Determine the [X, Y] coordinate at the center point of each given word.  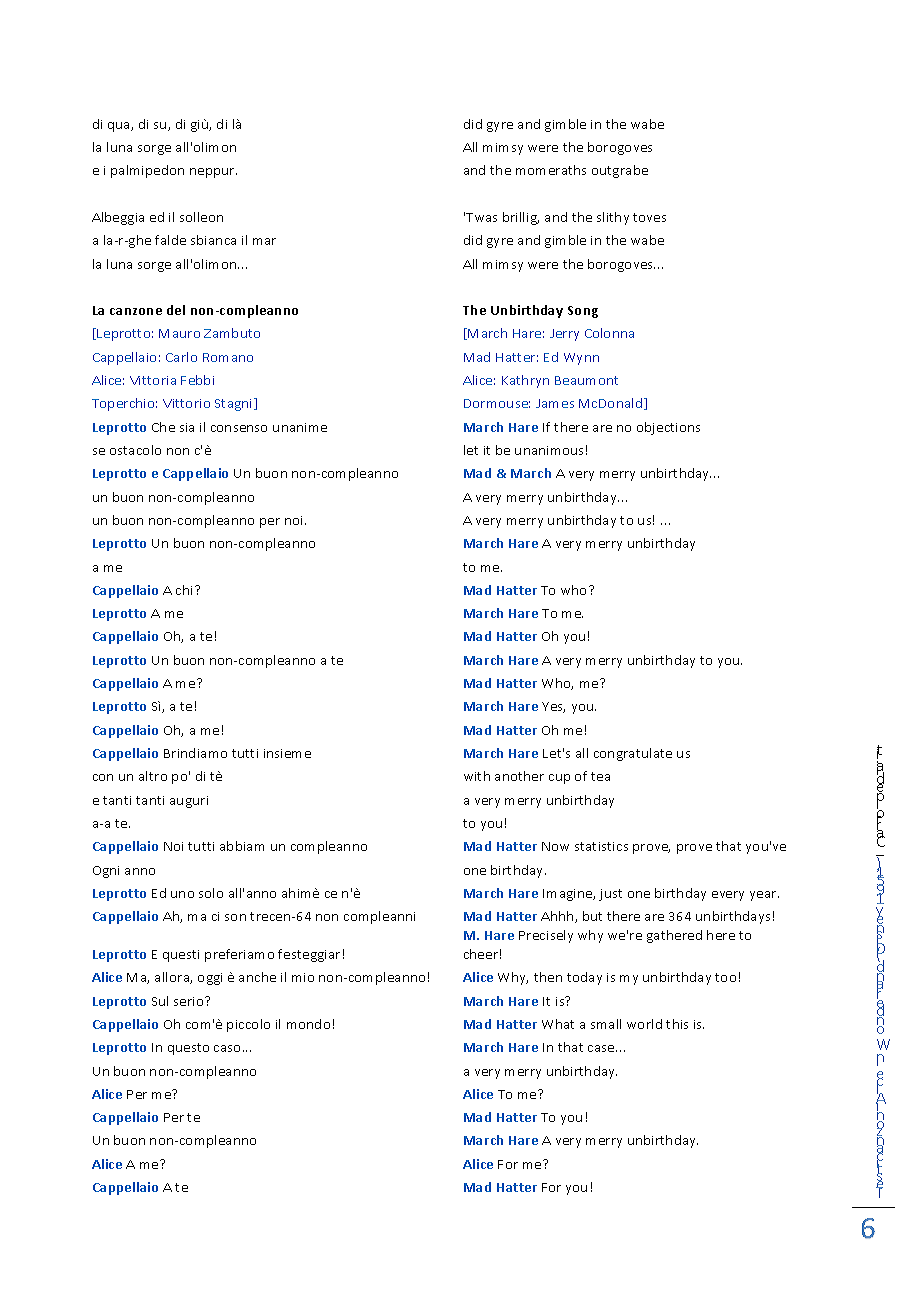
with [477, 776]
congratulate [633, 754]
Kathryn [525, 381]
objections [668, 428]
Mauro [179, 333]
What [558, 1024]
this [677, 1024]
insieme [287, 753]
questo [188, 1049]
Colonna [609, 333]
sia [187, 427]
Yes [553, 707]
